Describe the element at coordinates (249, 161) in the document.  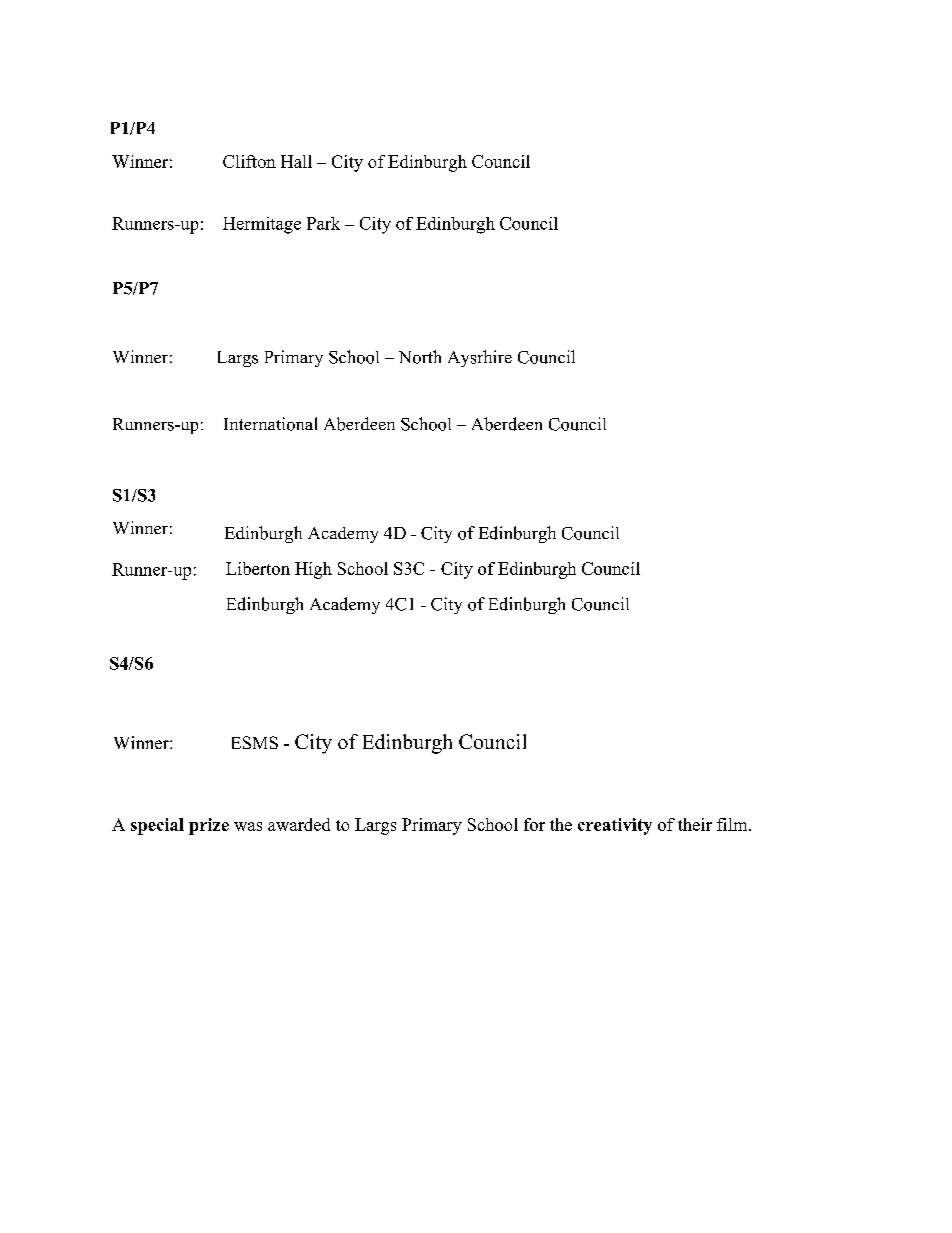
I see `Clifton` at that location.
